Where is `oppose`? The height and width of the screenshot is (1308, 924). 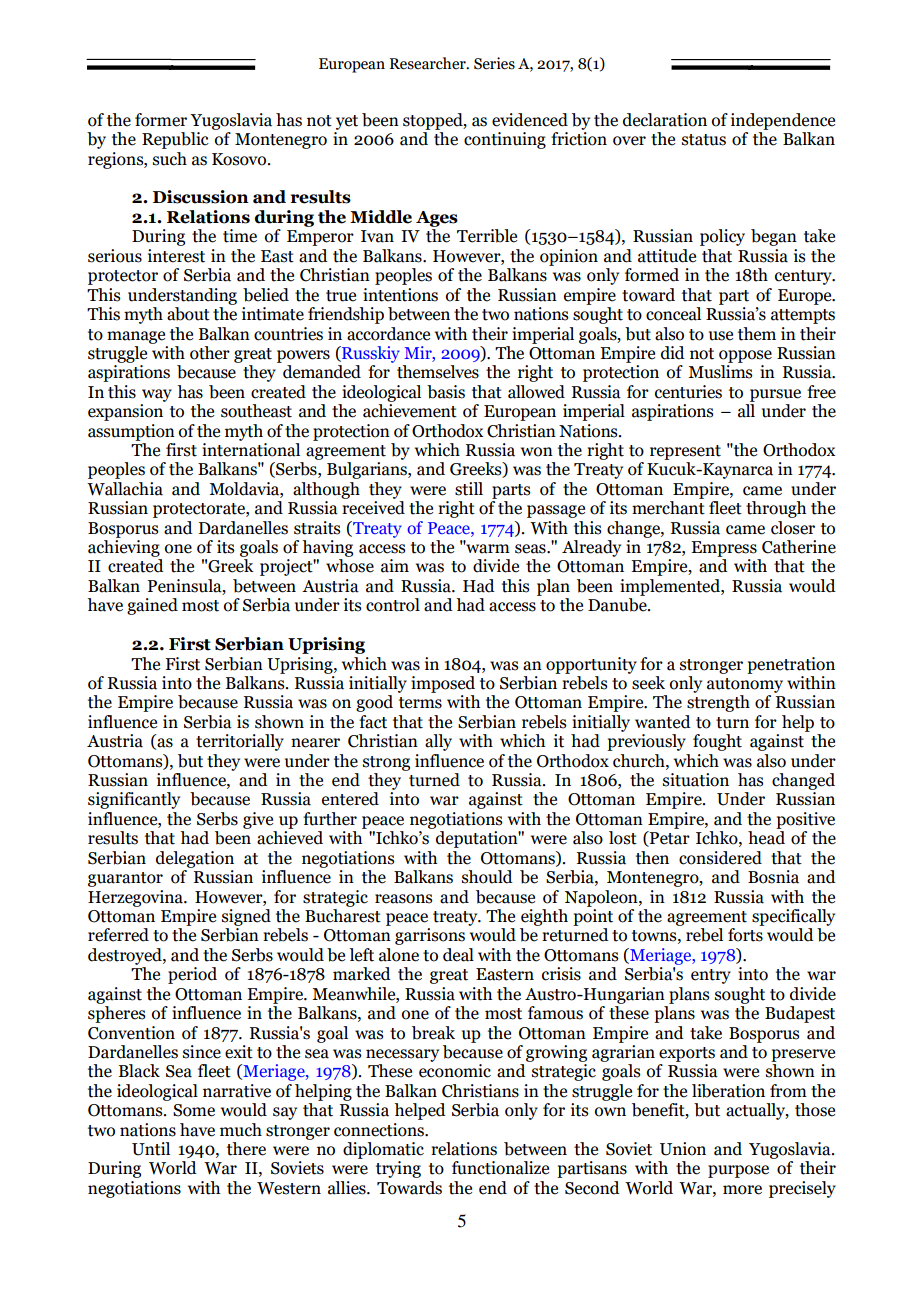 oppose is located at coordinates (745, 356).
